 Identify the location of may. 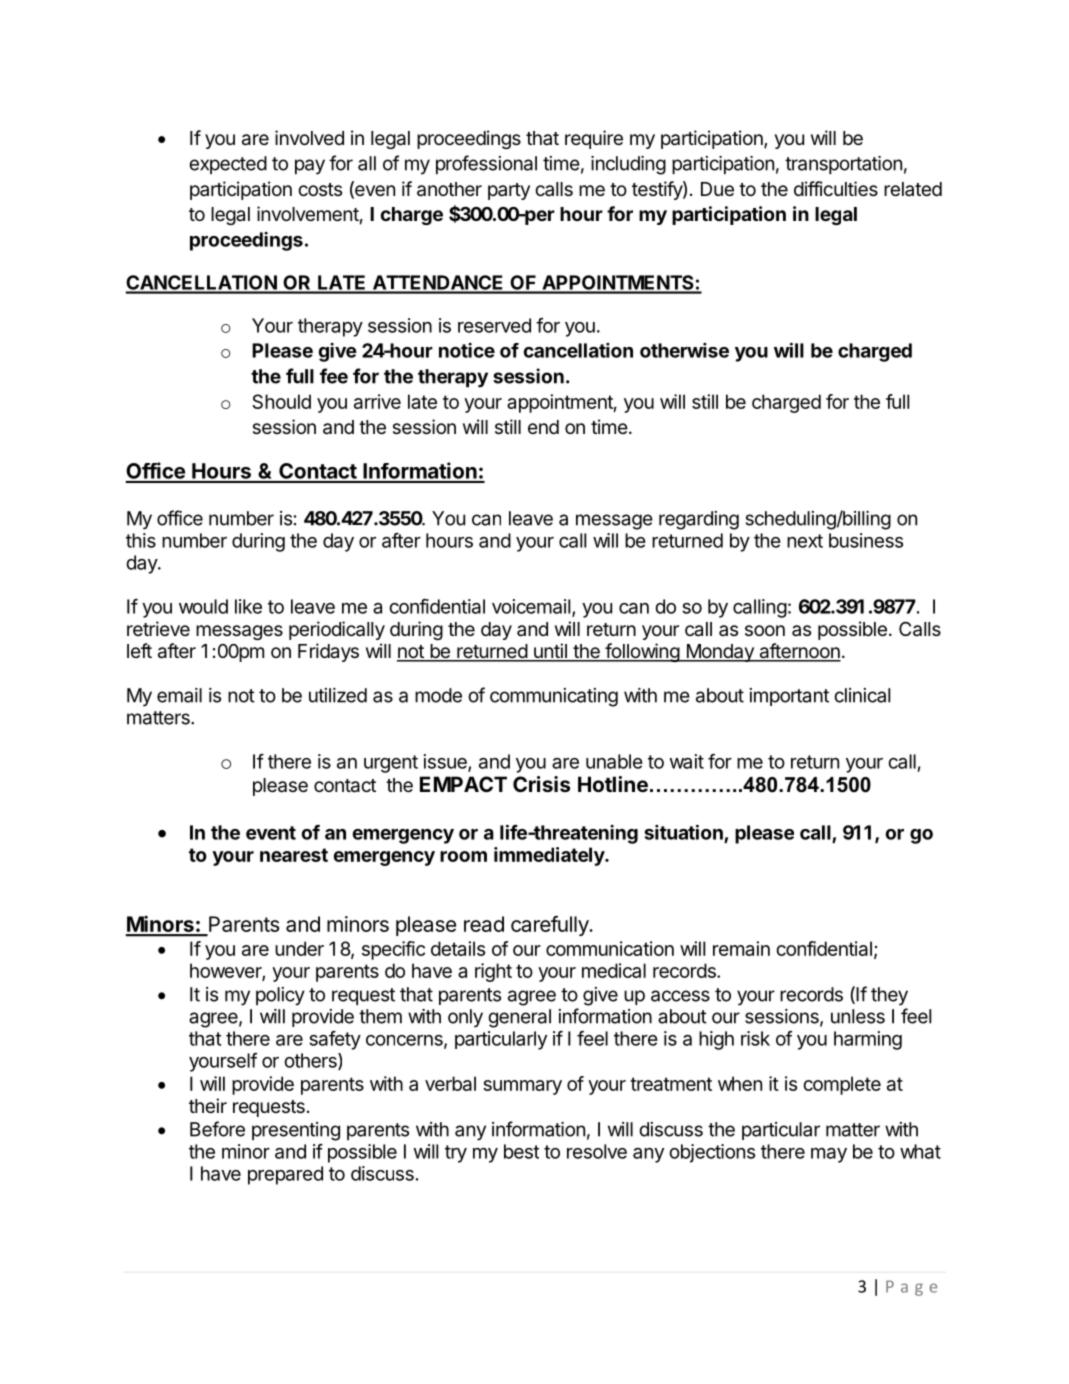
(829, 1155).
